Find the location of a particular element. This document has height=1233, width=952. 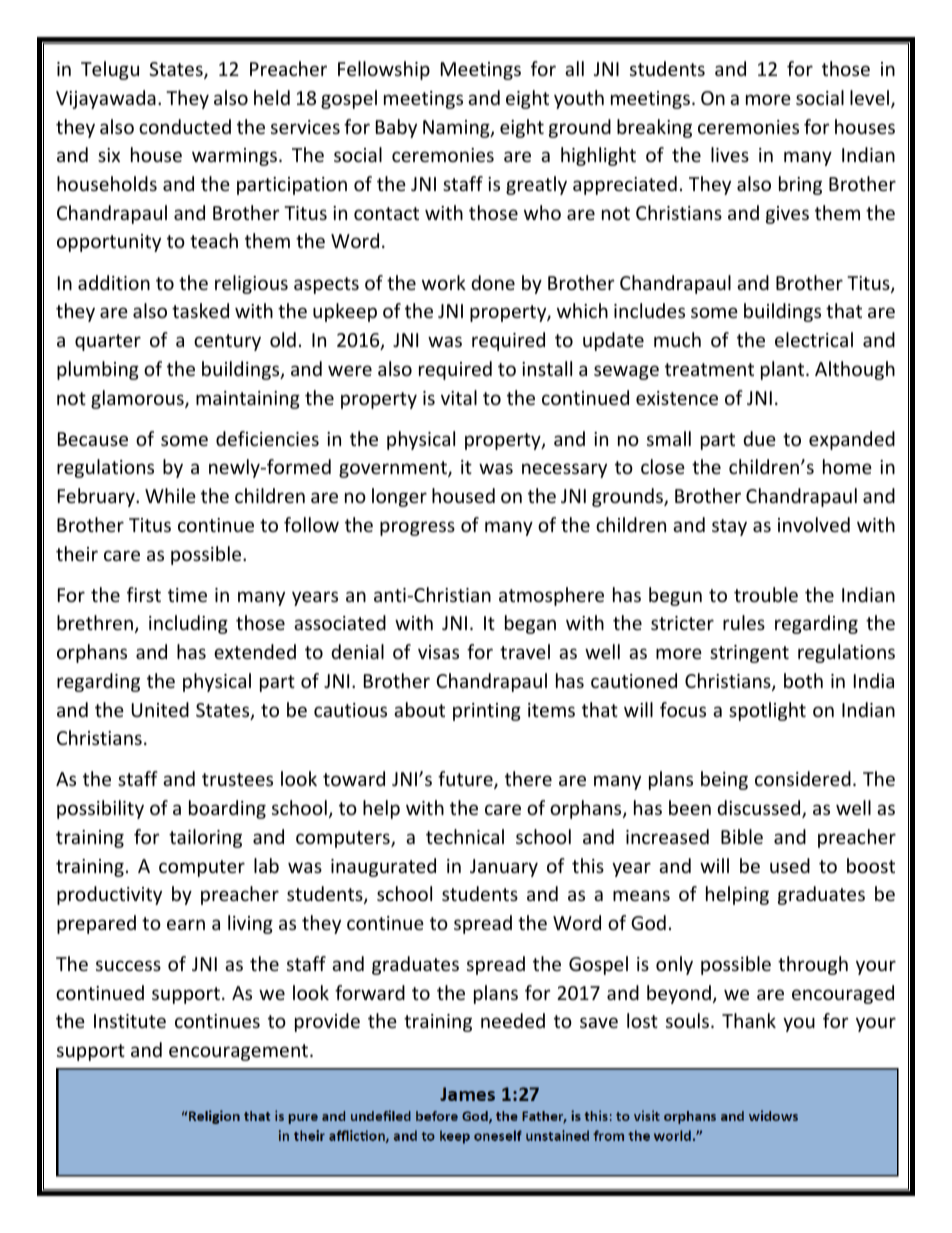

Naming is located at coordinates (457, 129).
